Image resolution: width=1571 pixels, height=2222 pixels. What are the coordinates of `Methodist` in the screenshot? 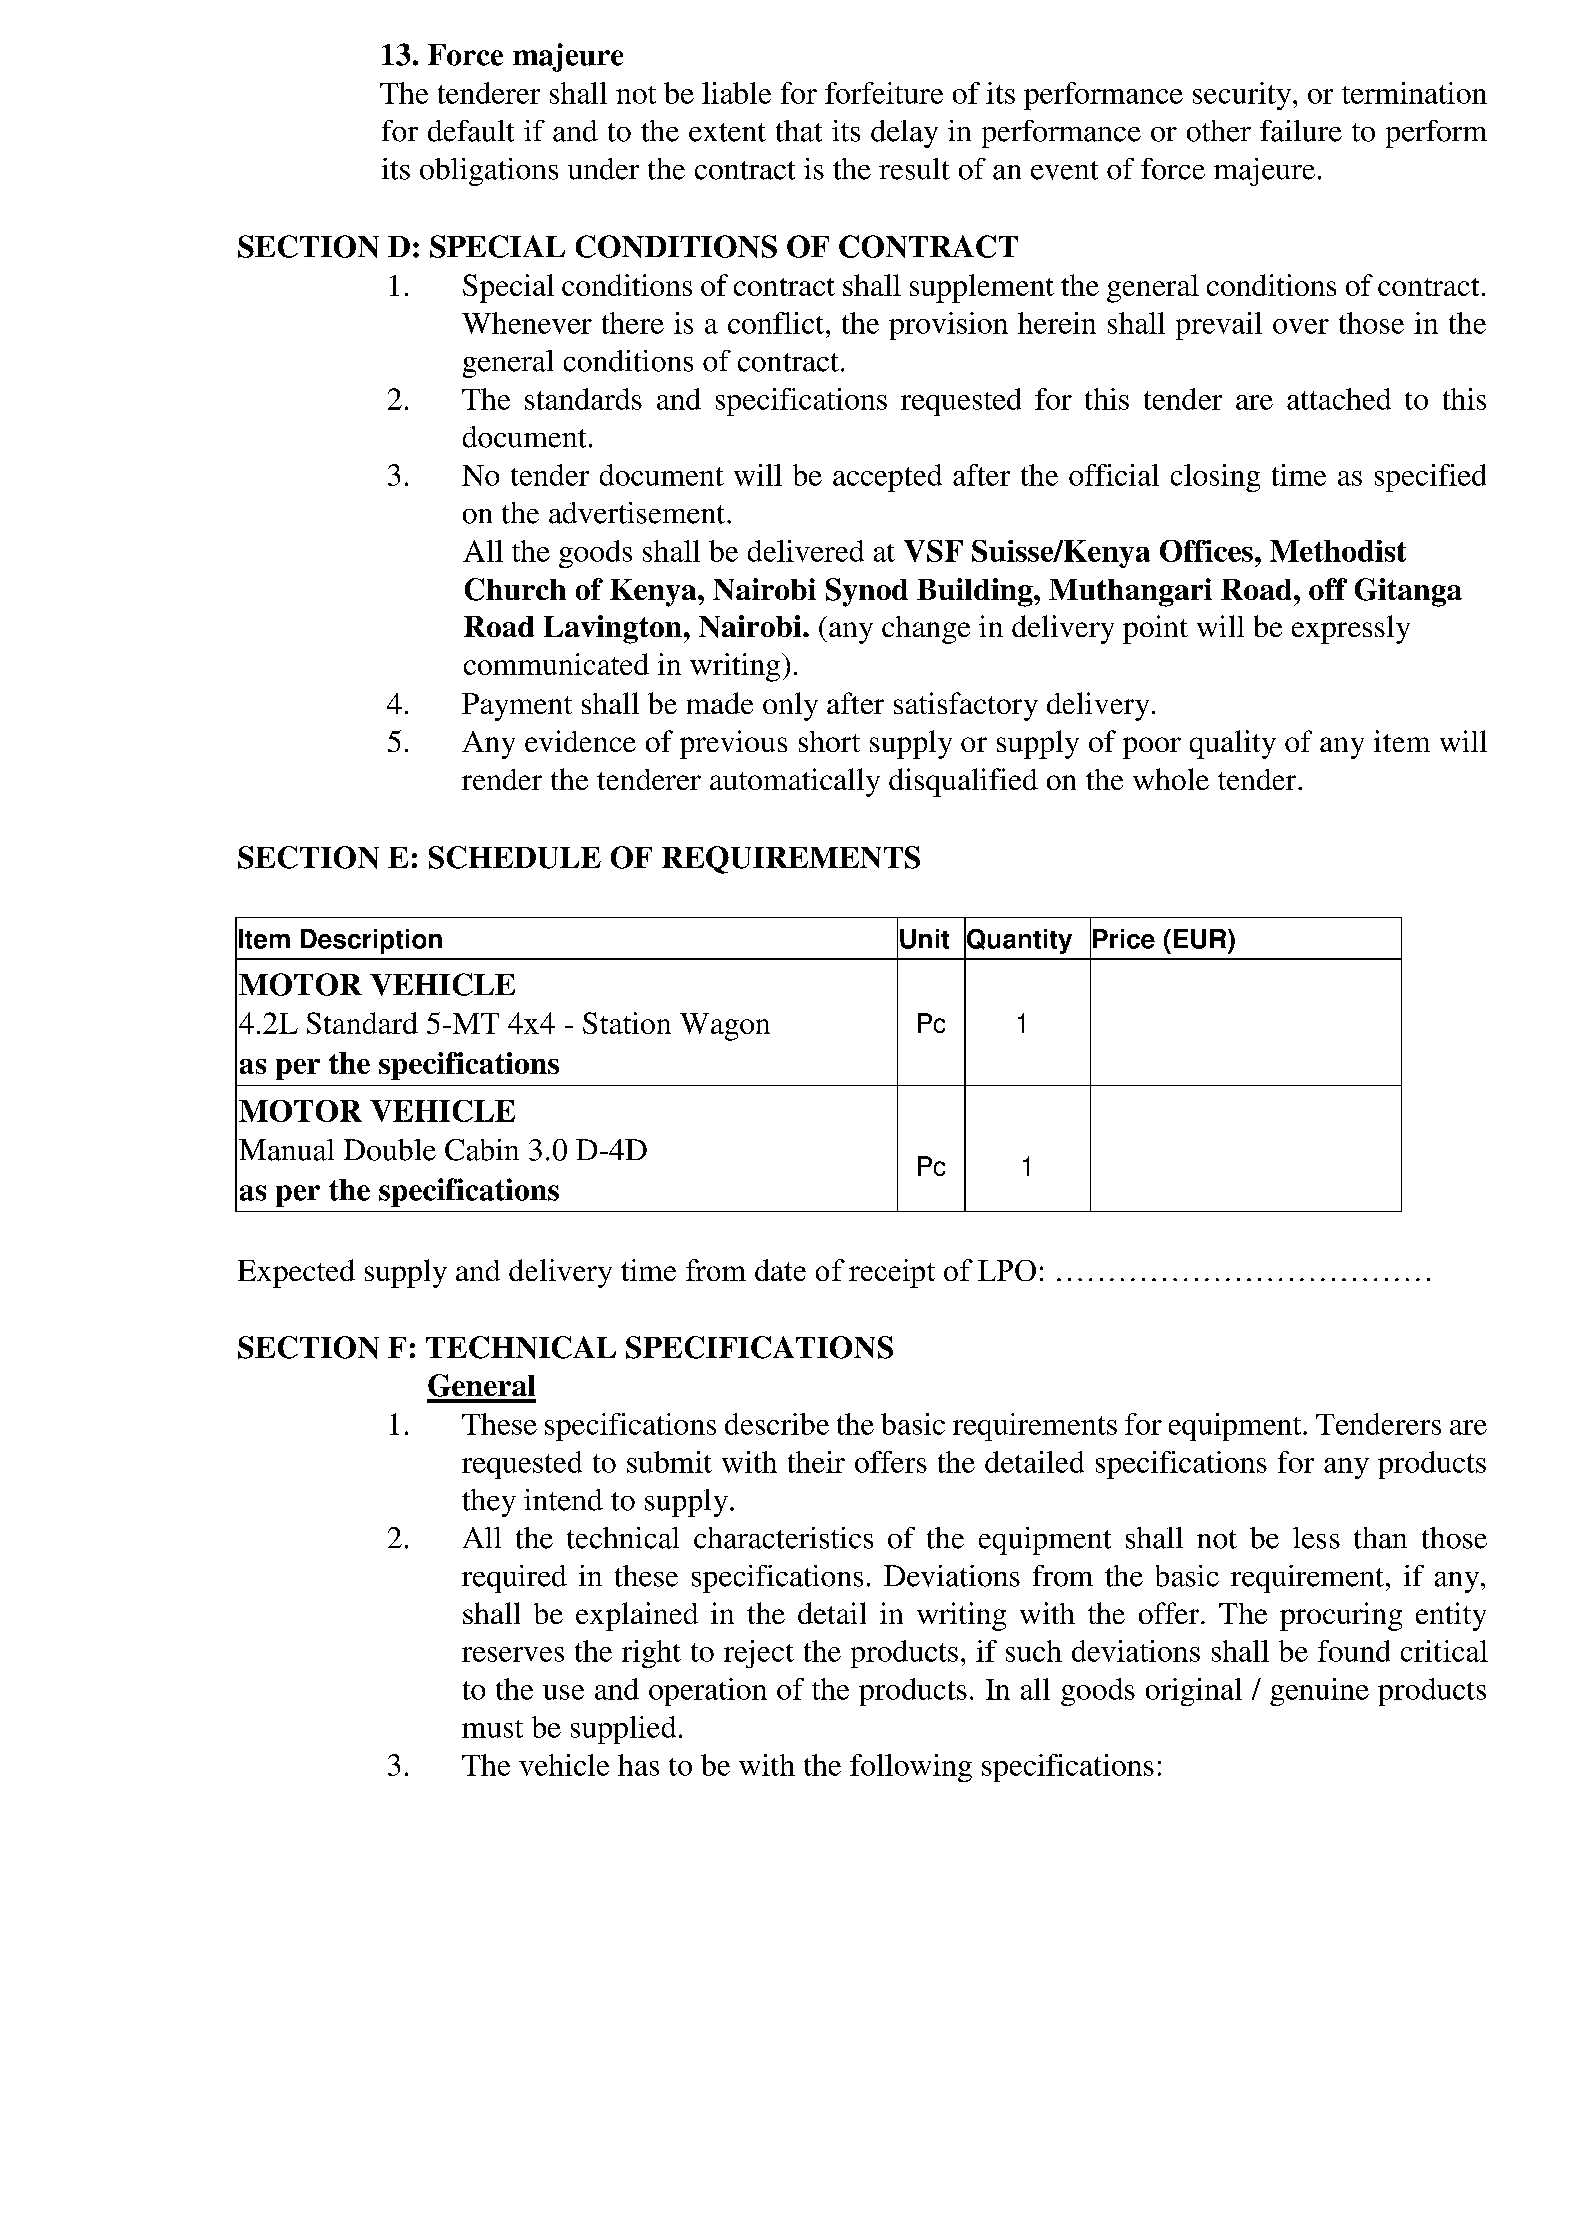 It's located at (1338, 551).
